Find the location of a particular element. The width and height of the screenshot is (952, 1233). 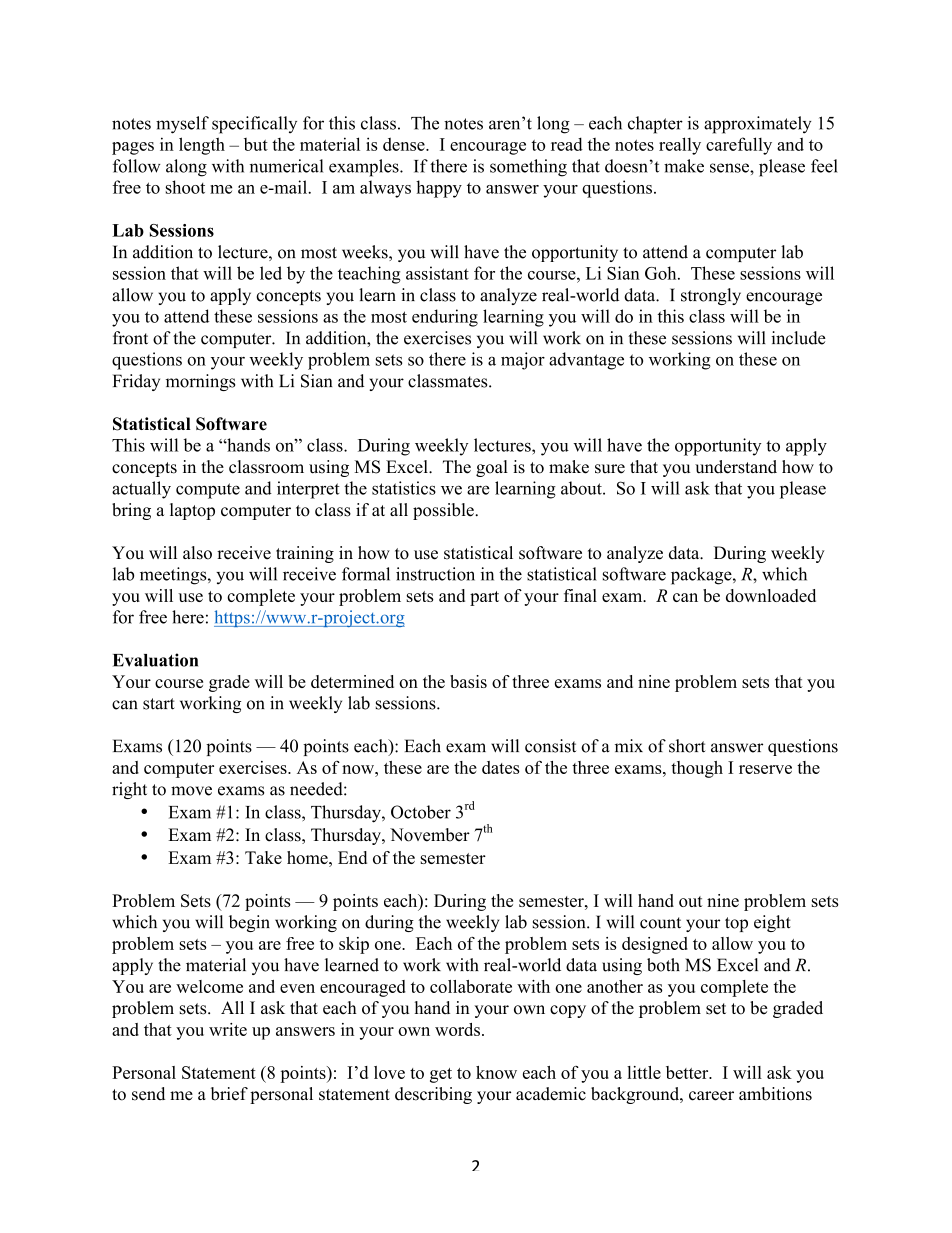

length is located at coordinates (202, 146).
